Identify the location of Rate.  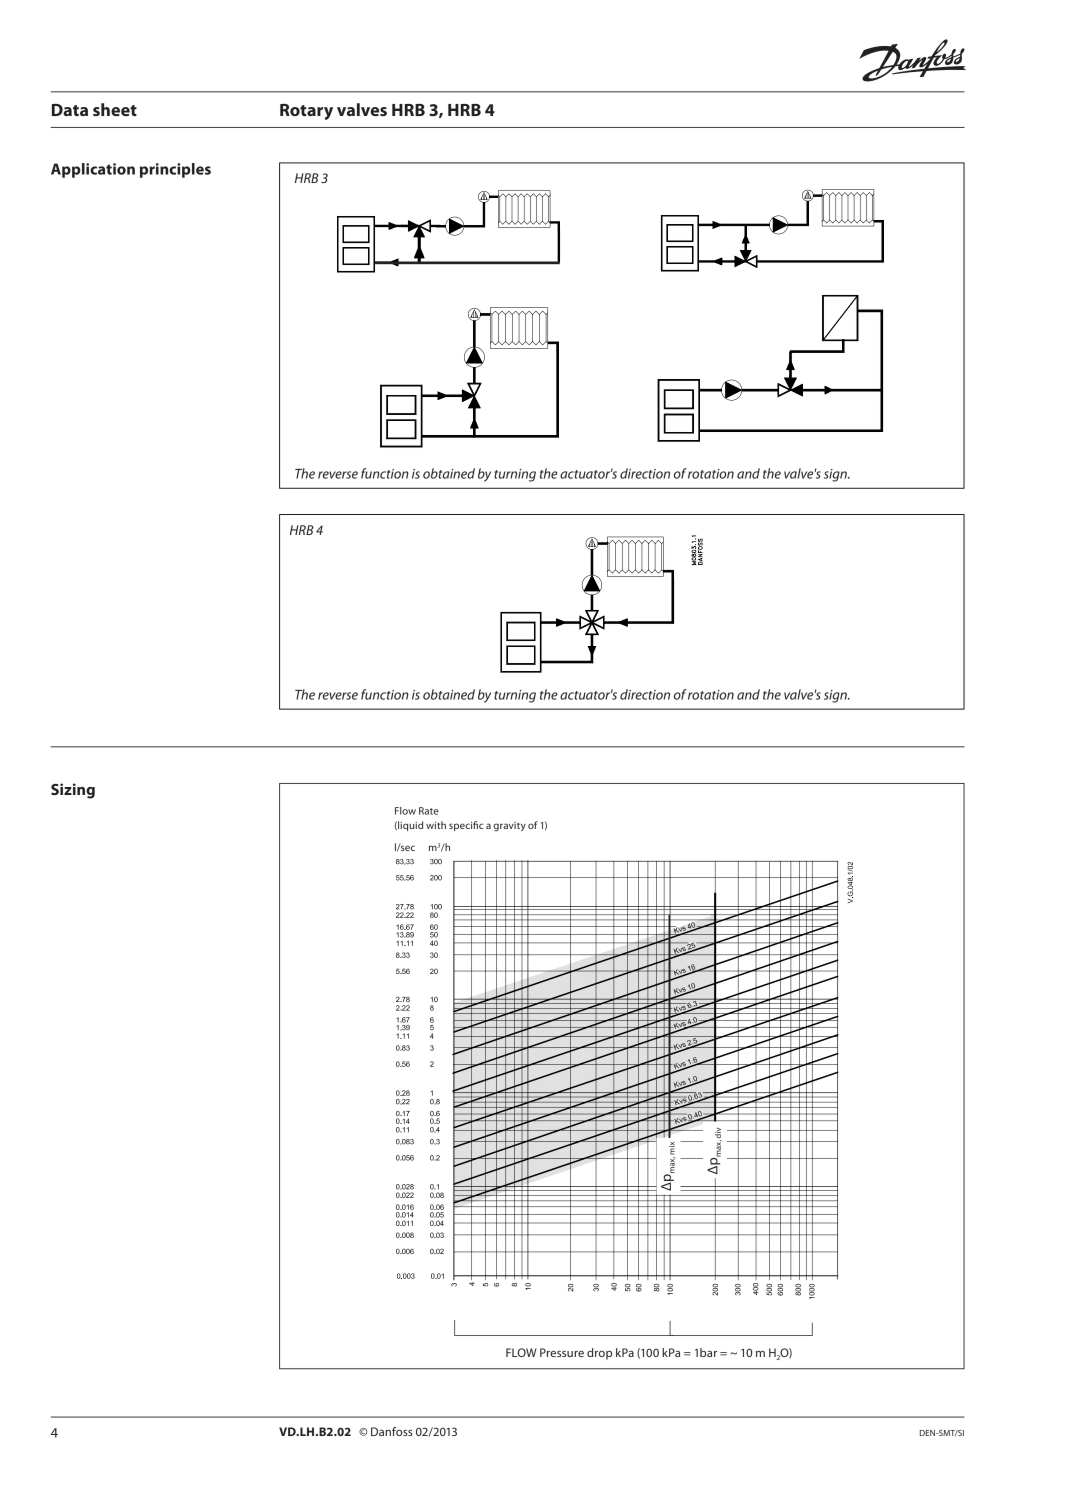
(429, 811).
